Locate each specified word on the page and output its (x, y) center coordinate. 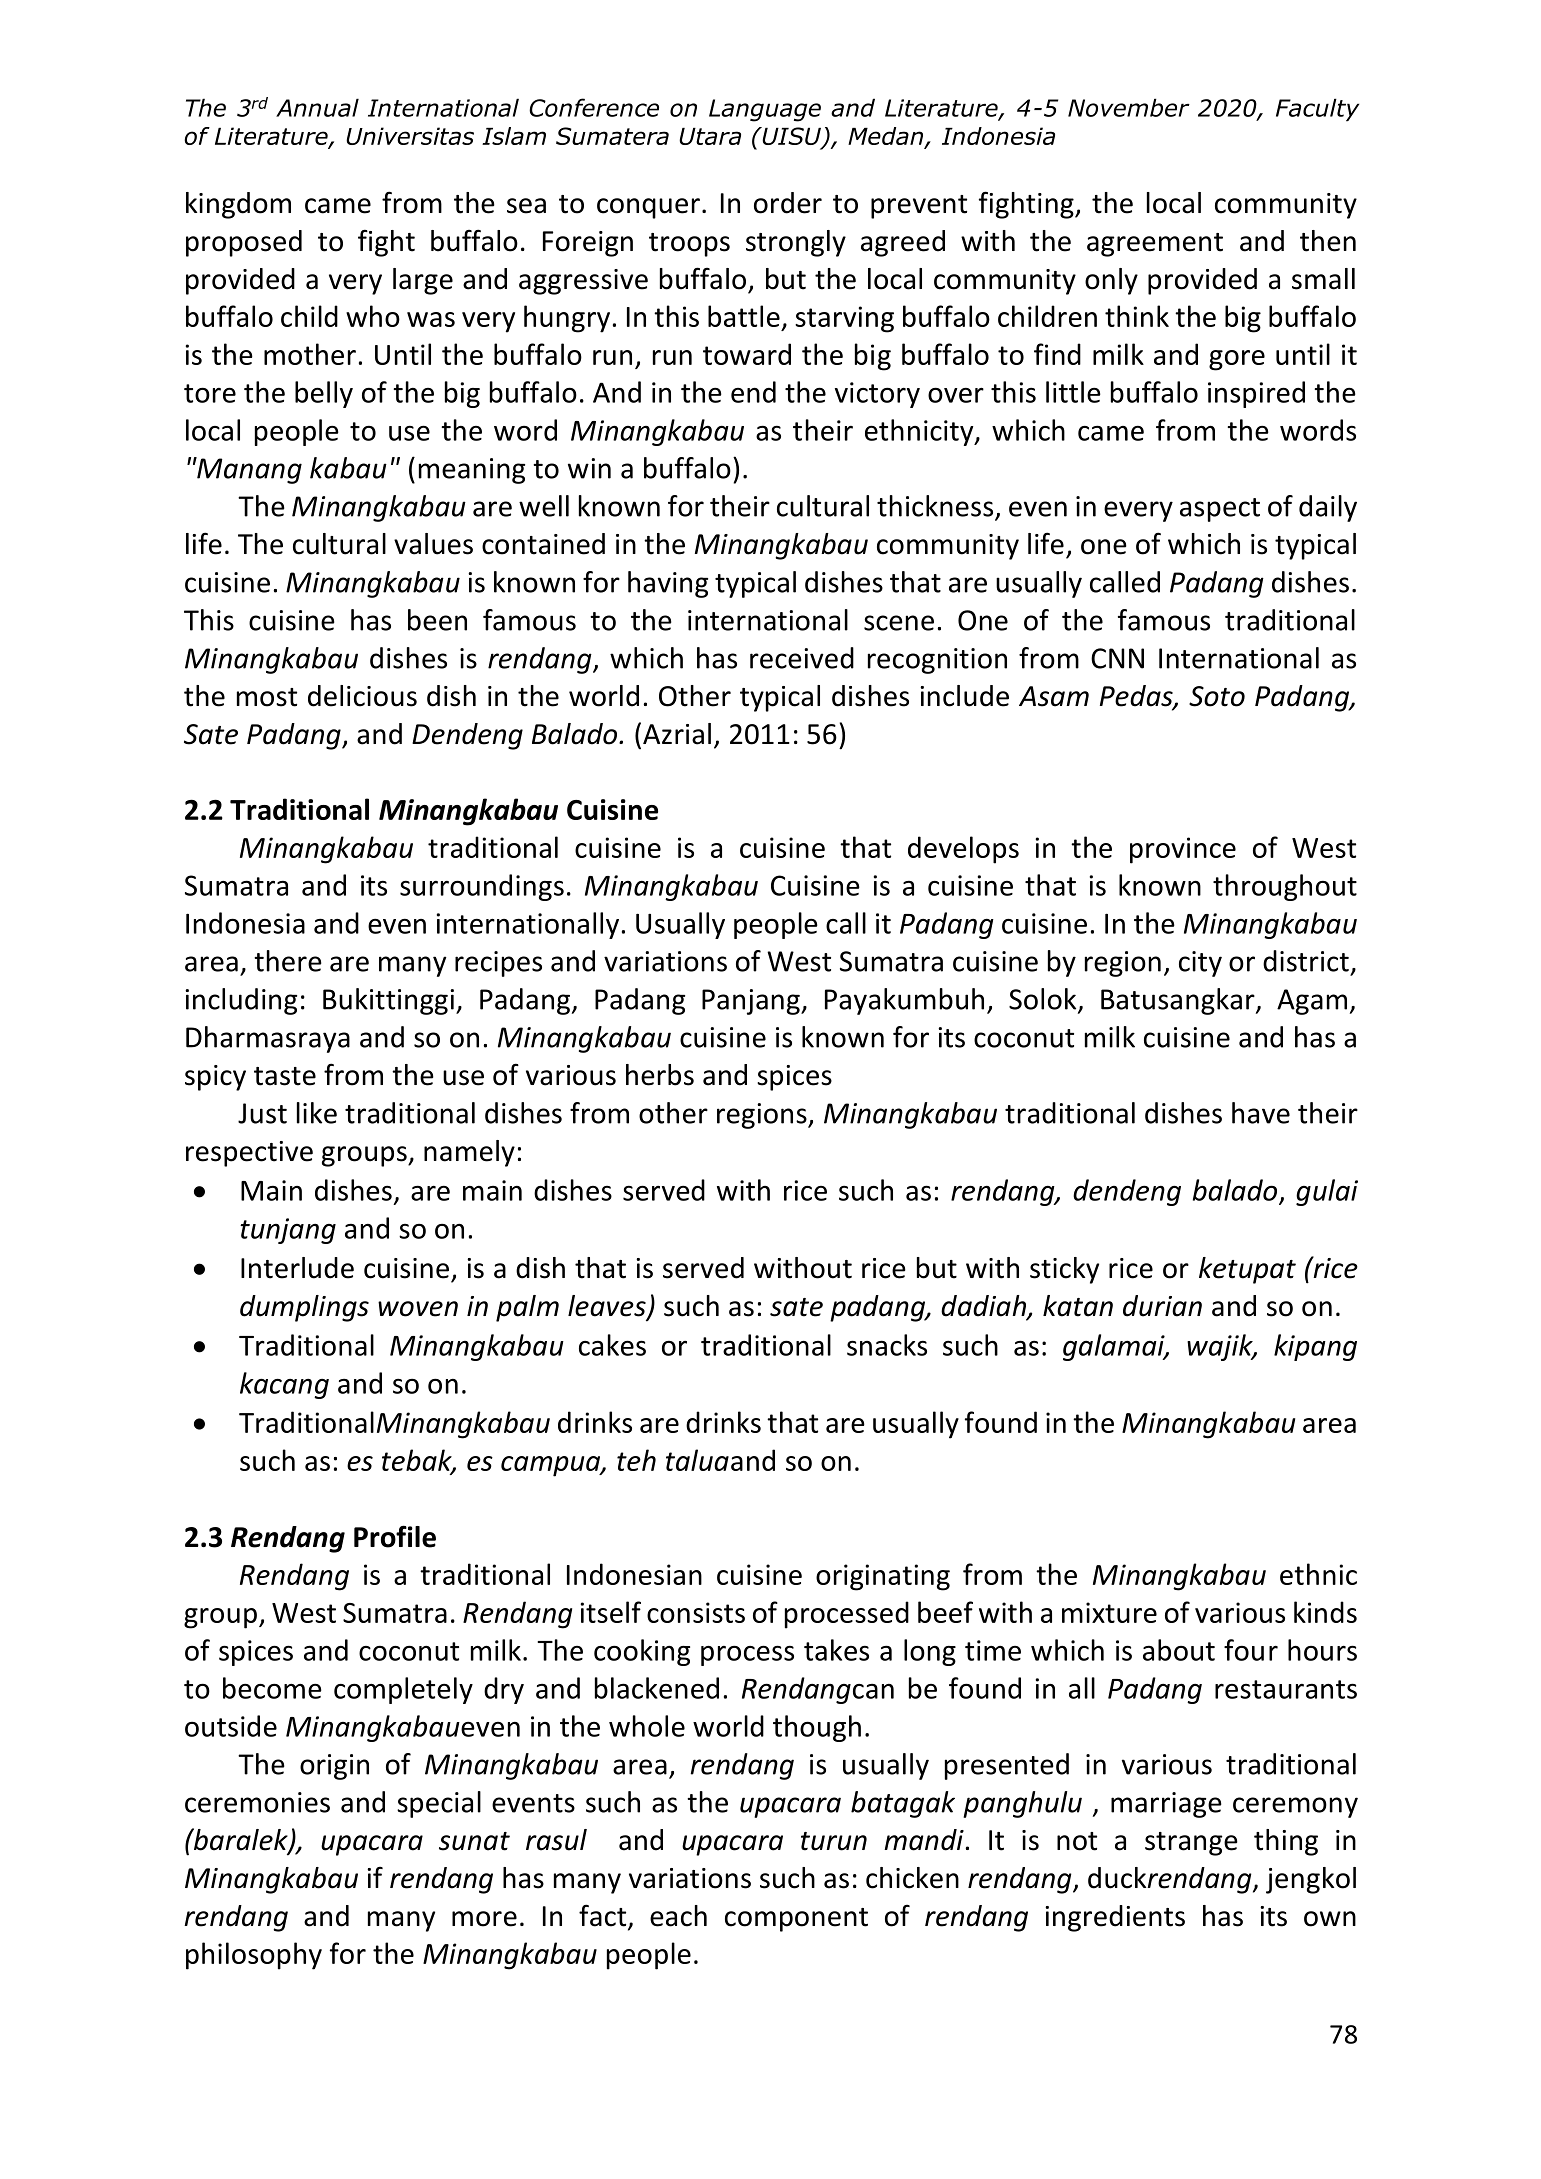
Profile (395, 1536)
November (1129, 107)
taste (285, 1076)
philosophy (254, 1956)
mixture (1109, 1612)
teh (636, 1460)
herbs (660, 1075)
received (802, 658)
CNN (1117, 658)
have (1261, 1113)
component (796, 1920)
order (788, 203)
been (437, 620)
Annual (317, 107)
